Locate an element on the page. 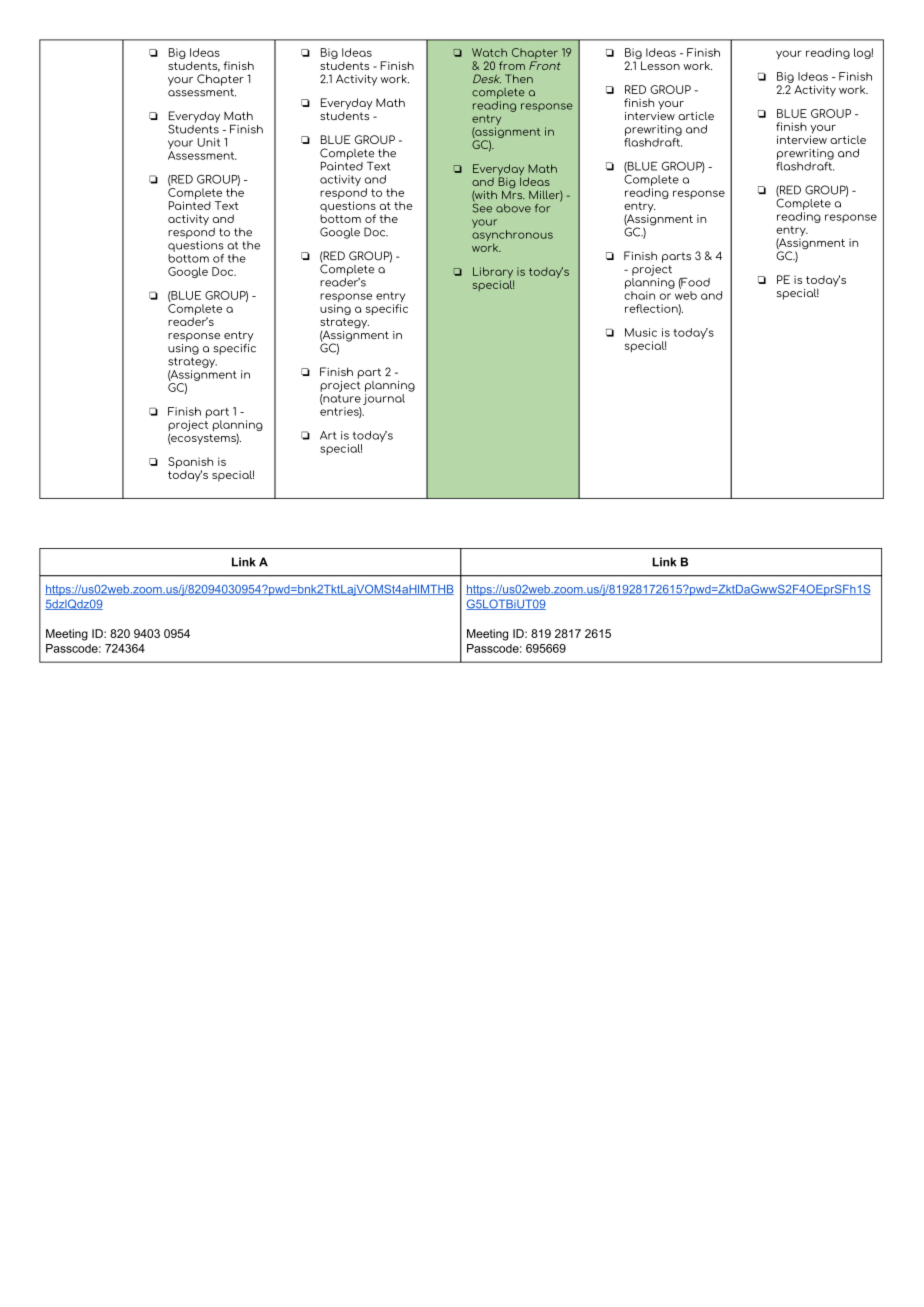  Watch is located at coordinates (489, 52).
